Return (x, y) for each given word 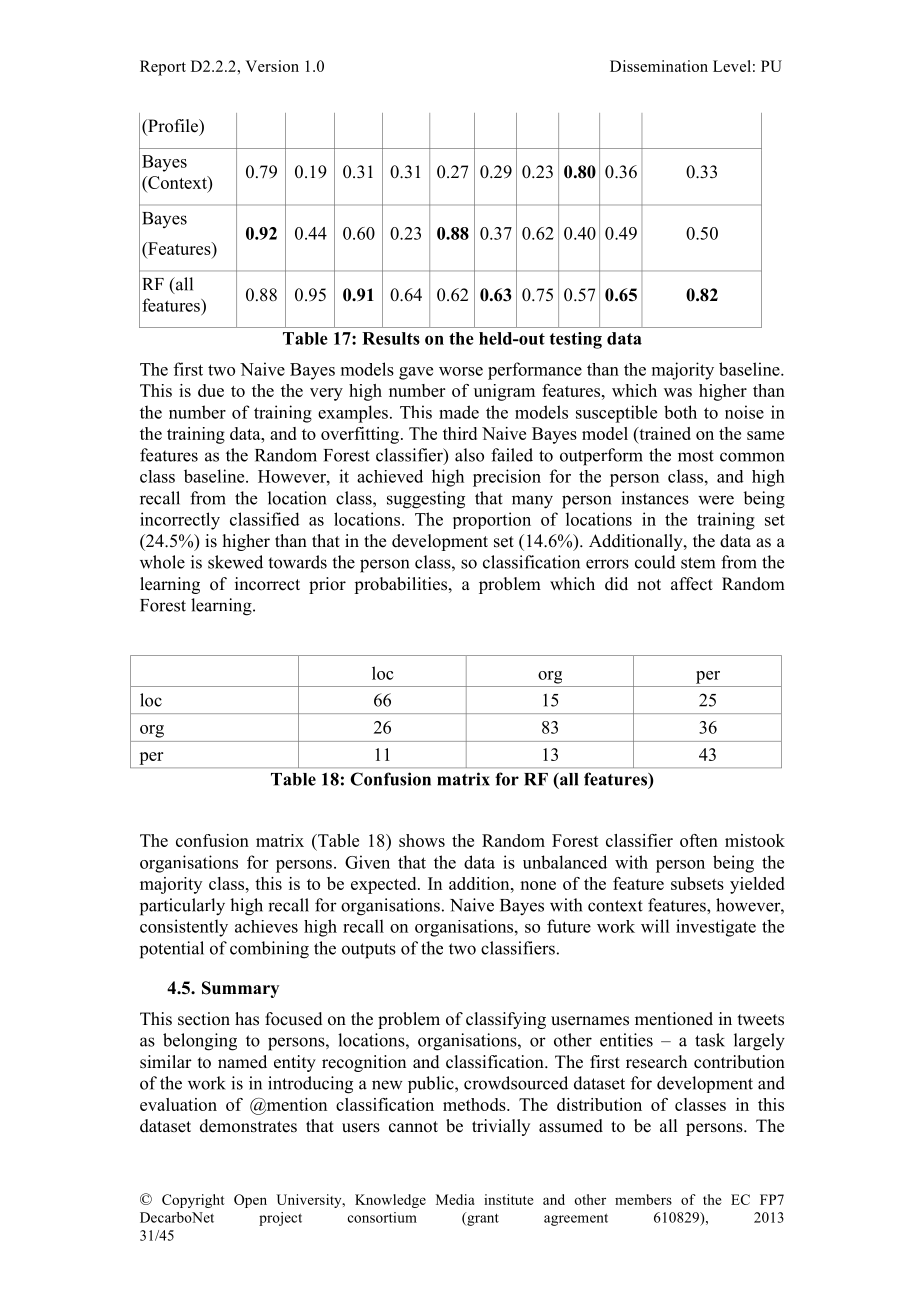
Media (455, 1199)
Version (272, 66)
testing (576, 340)
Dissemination (659, 66)
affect (692, 584)
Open (250, 1201)
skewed (235, 562)
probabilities (402, 585)
